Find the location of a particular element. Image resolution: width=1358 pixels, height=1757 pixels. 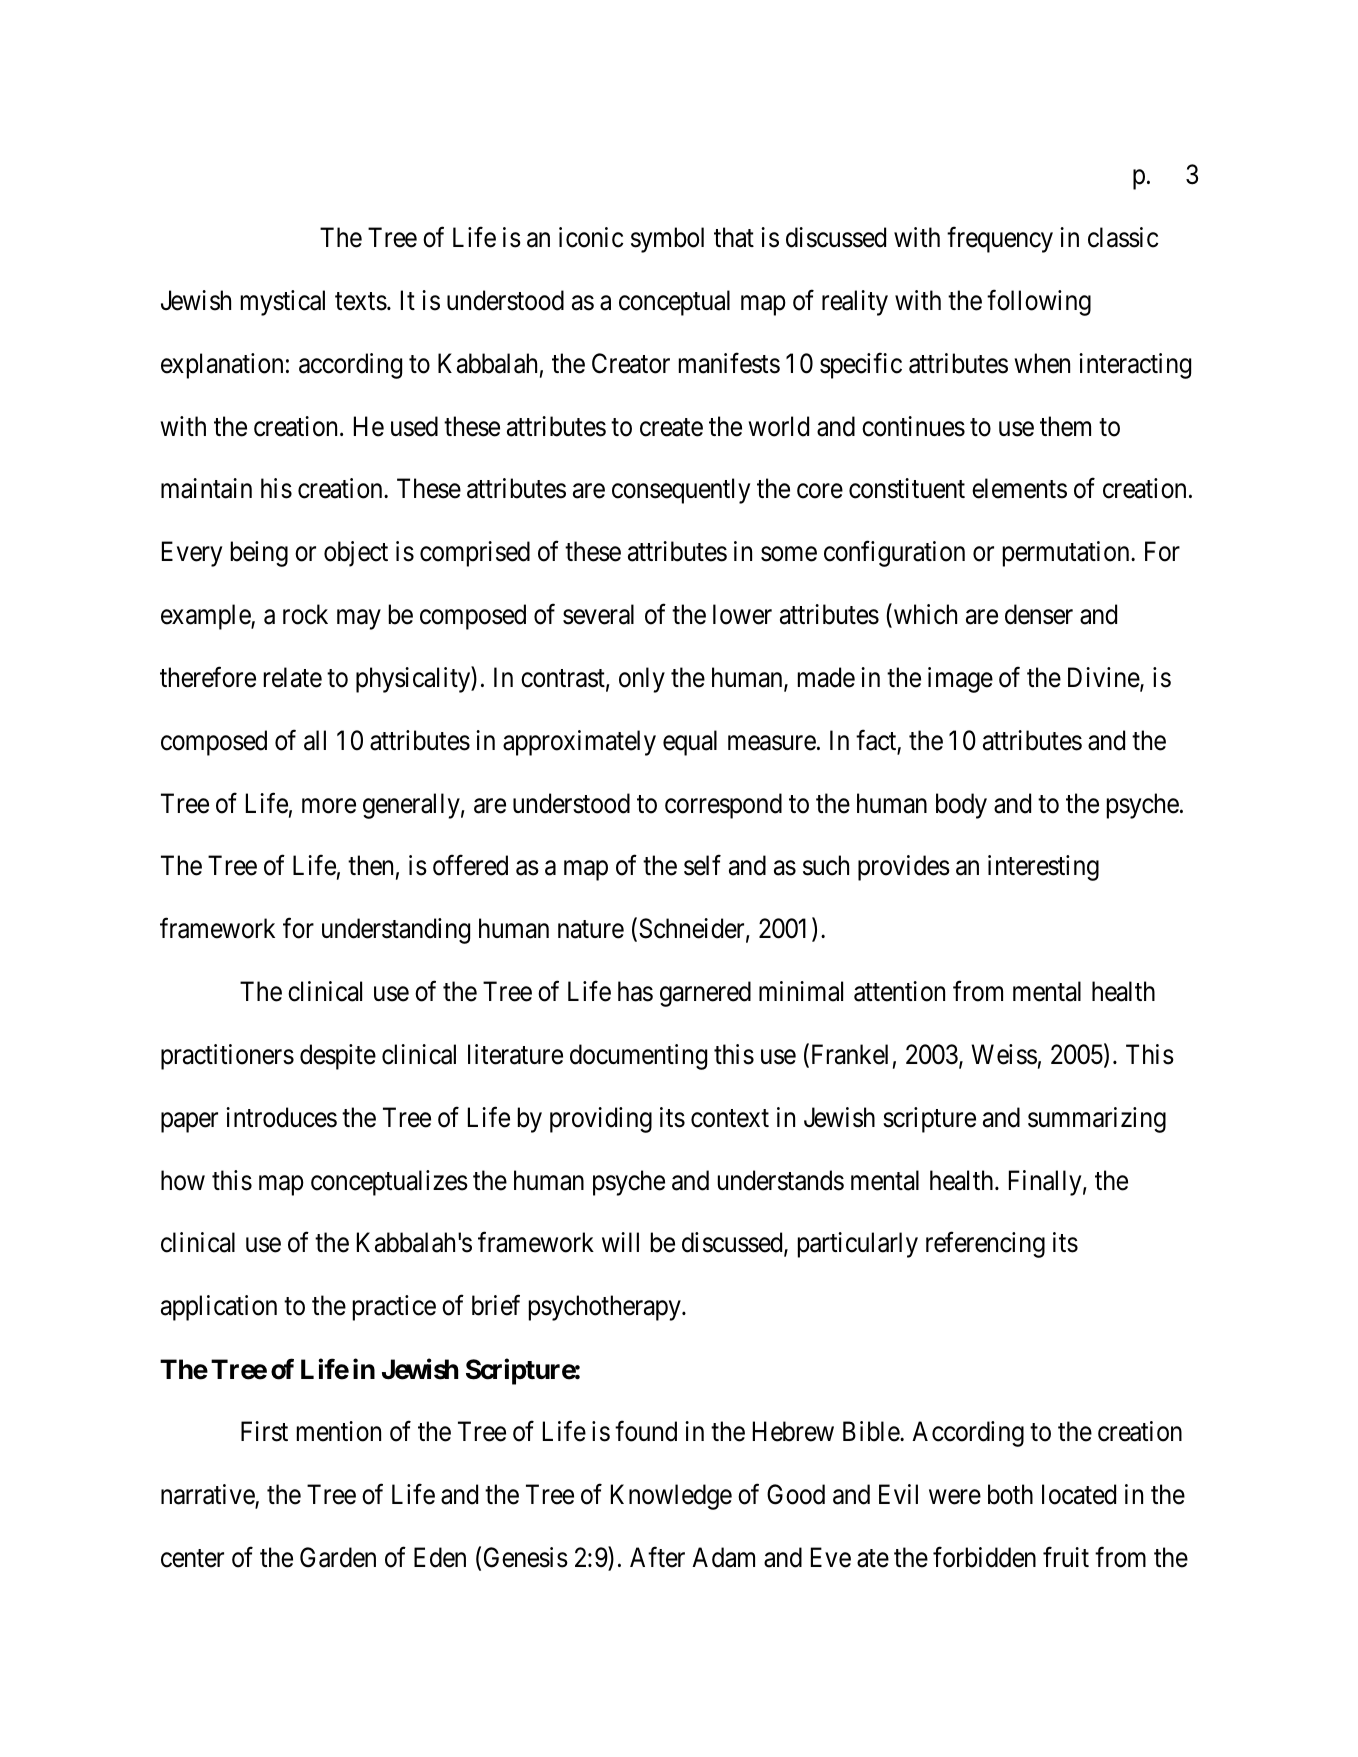

image is located at coordinates (960, 680).
